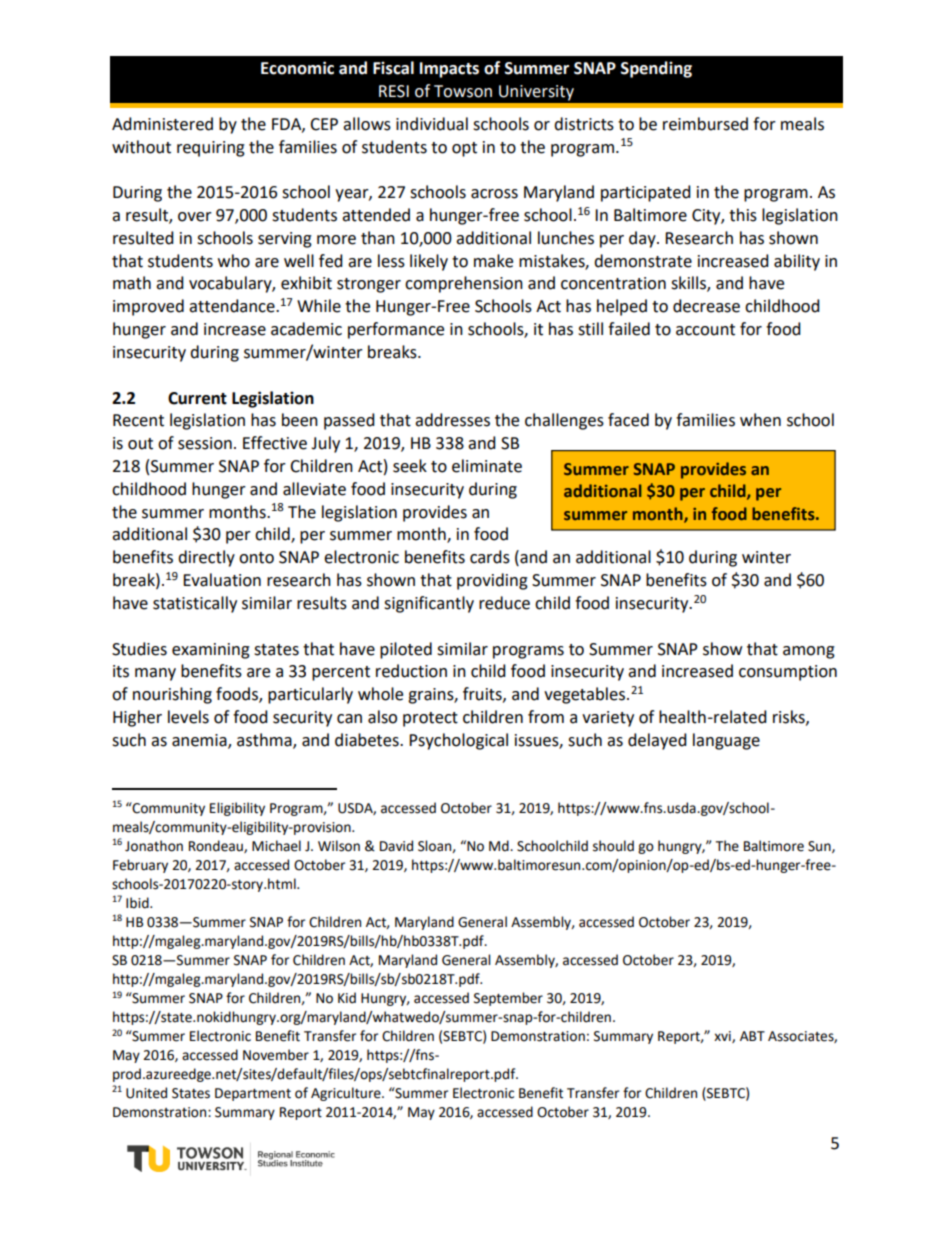 This image has height=1233, width=952. Describe the element at coordinates (449, 70) in the image. I see `Impacts` at that location.
